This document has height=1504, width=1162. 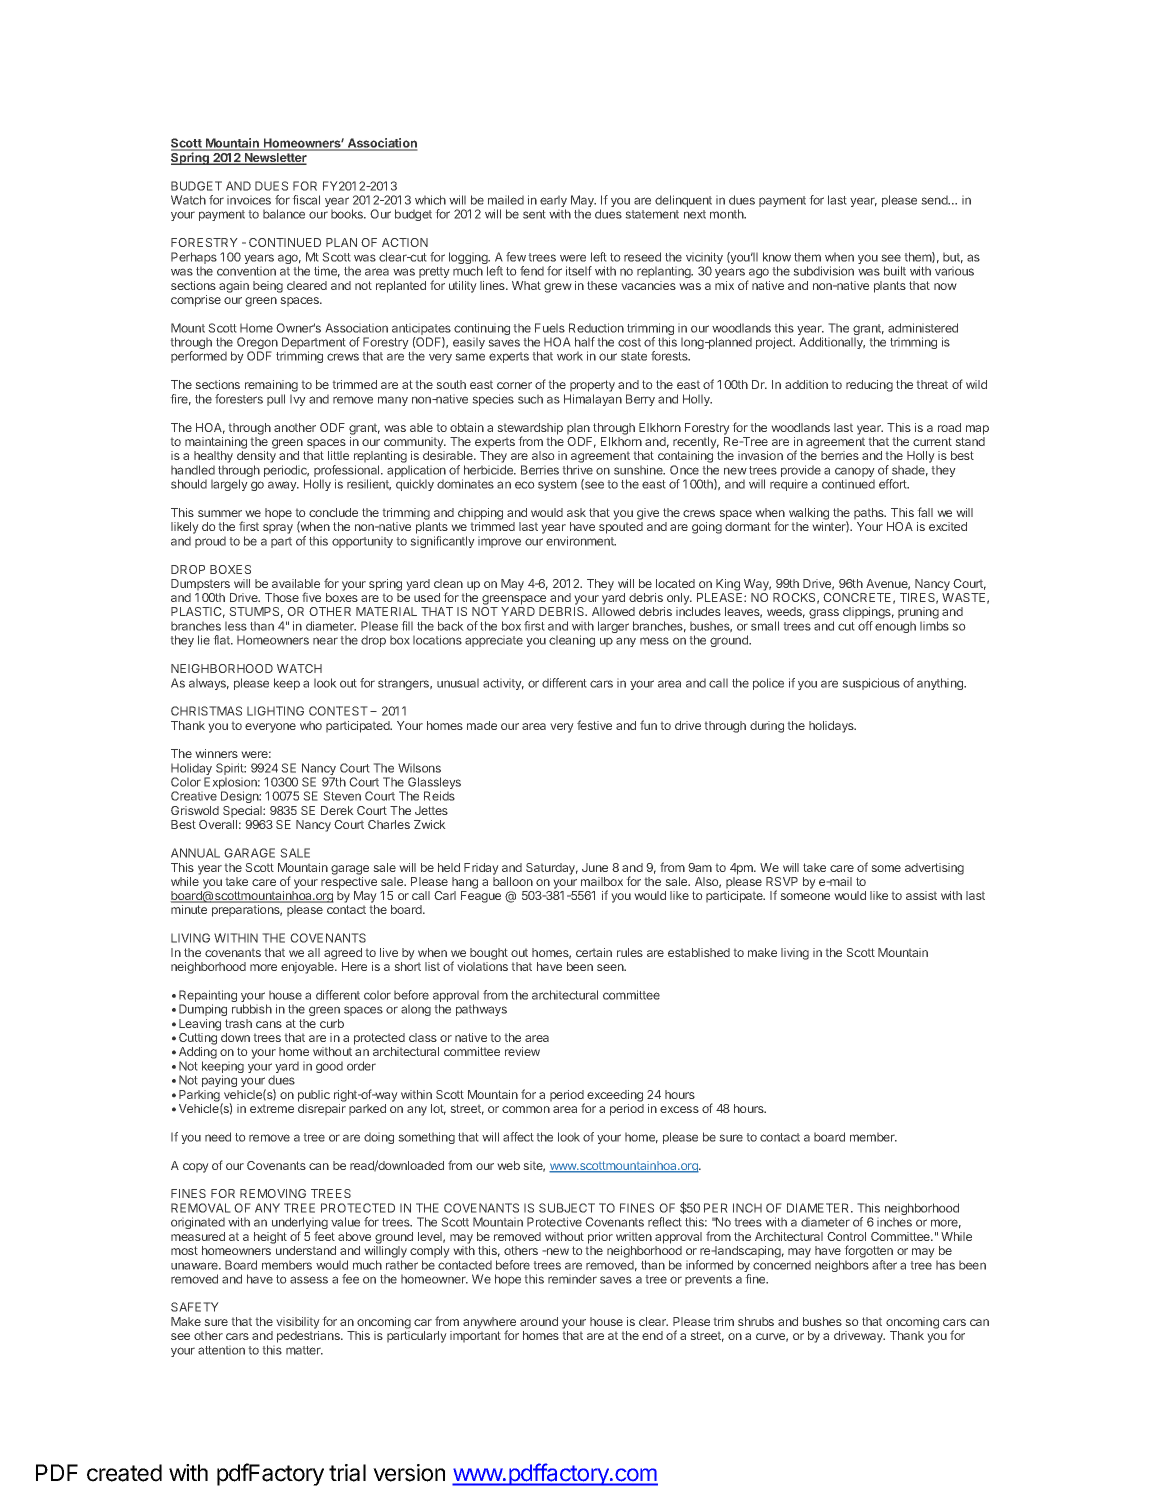 I want to click on built, so click(x=895, y=271).
